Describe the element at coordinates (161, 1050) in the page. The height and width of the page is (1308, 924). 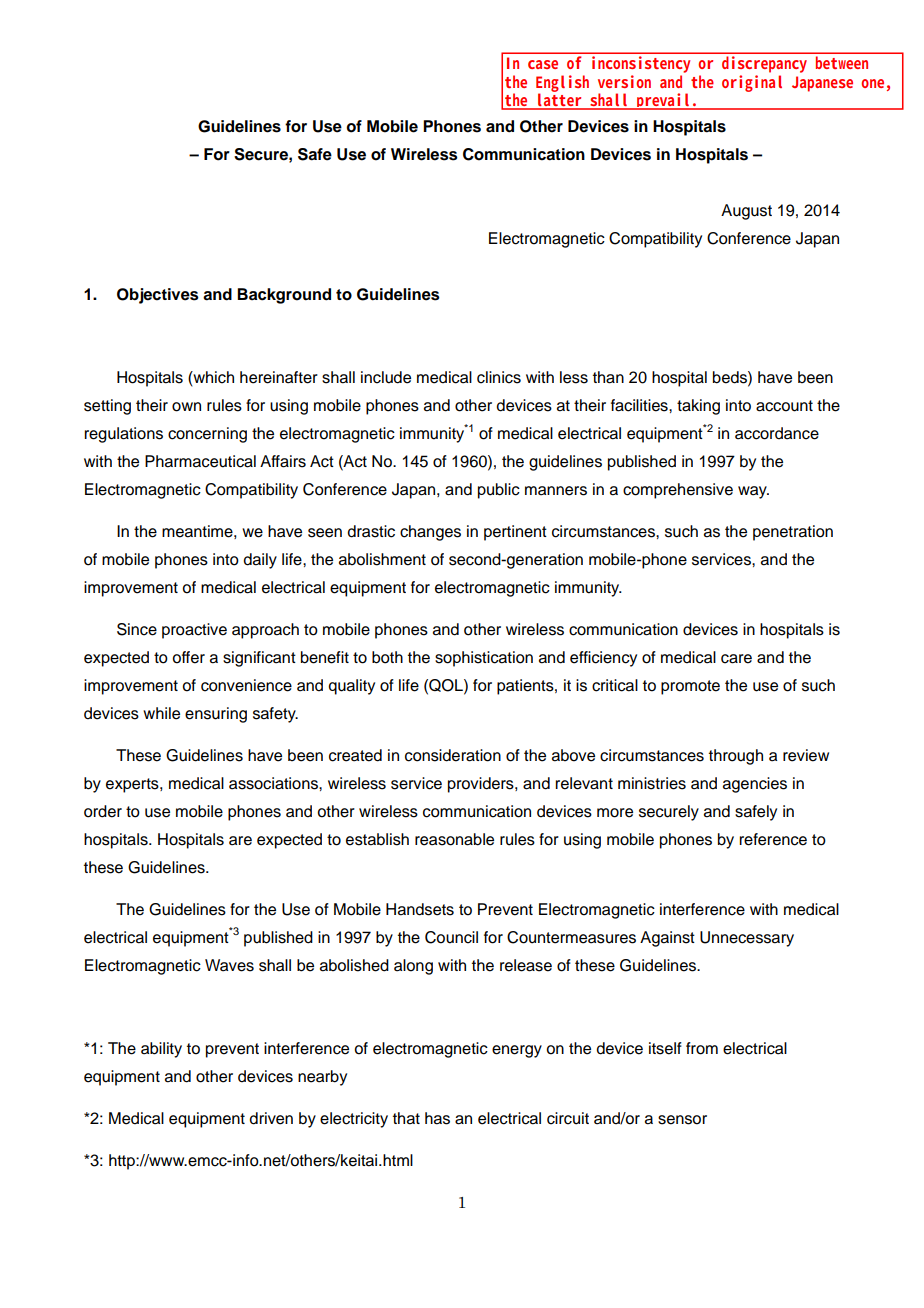
I see `ability` at that location.
